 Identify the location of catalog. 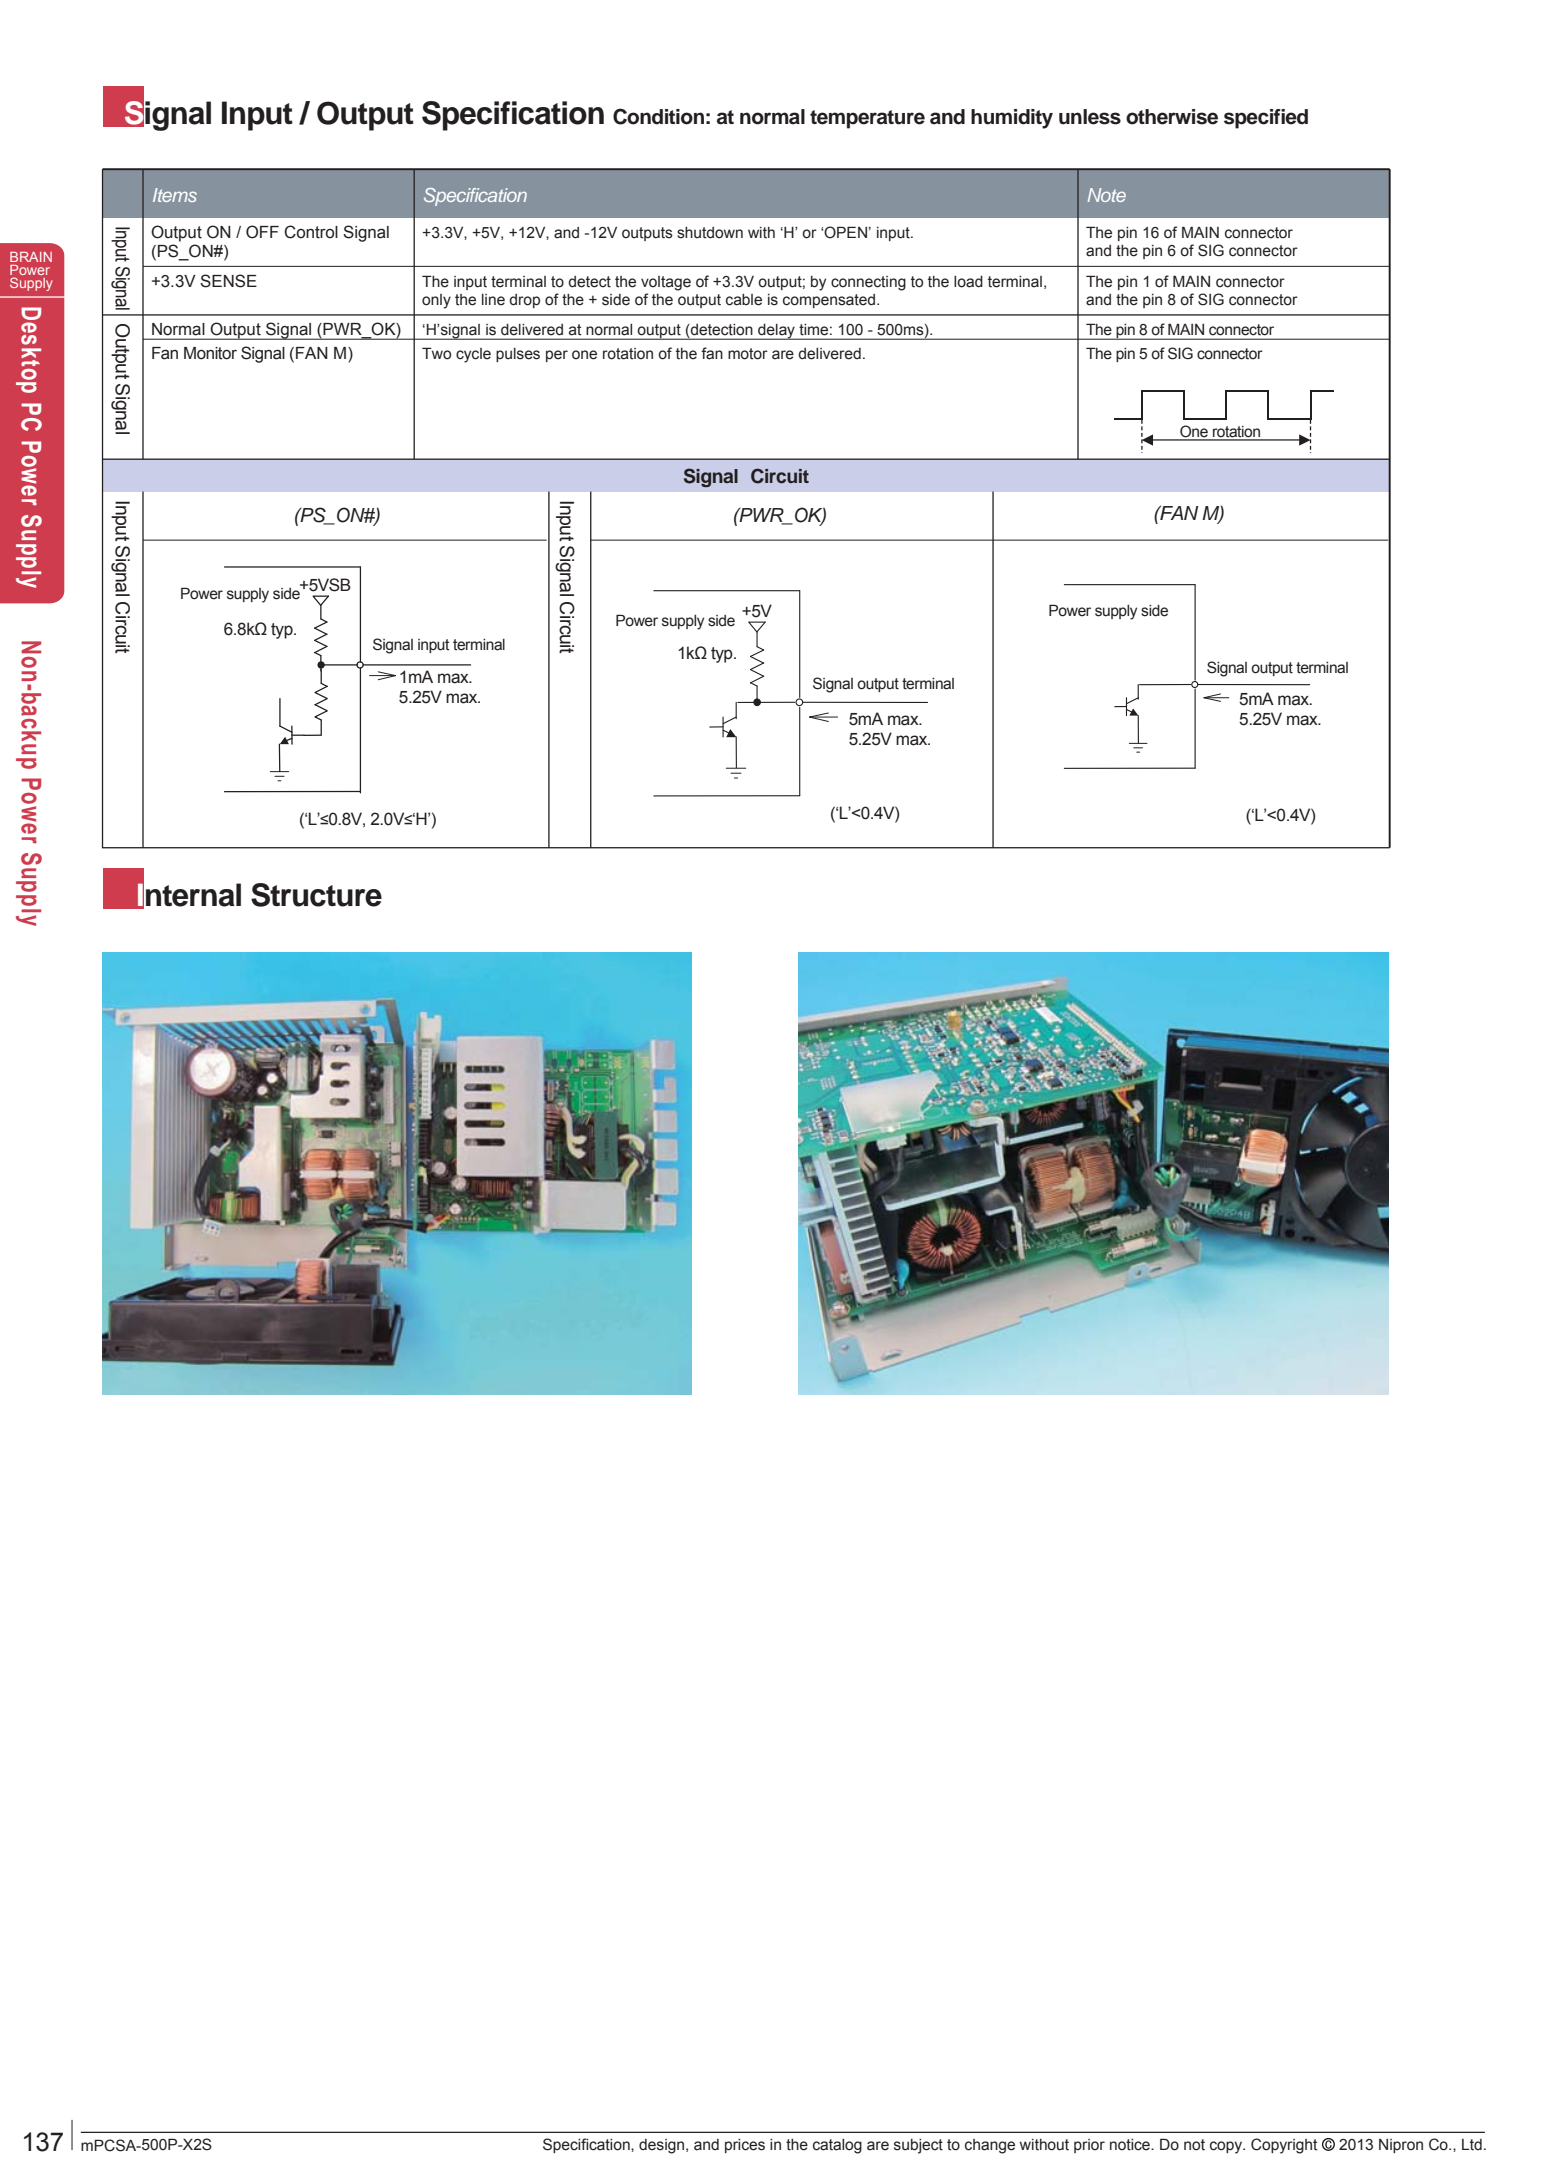
(837, 2146).
